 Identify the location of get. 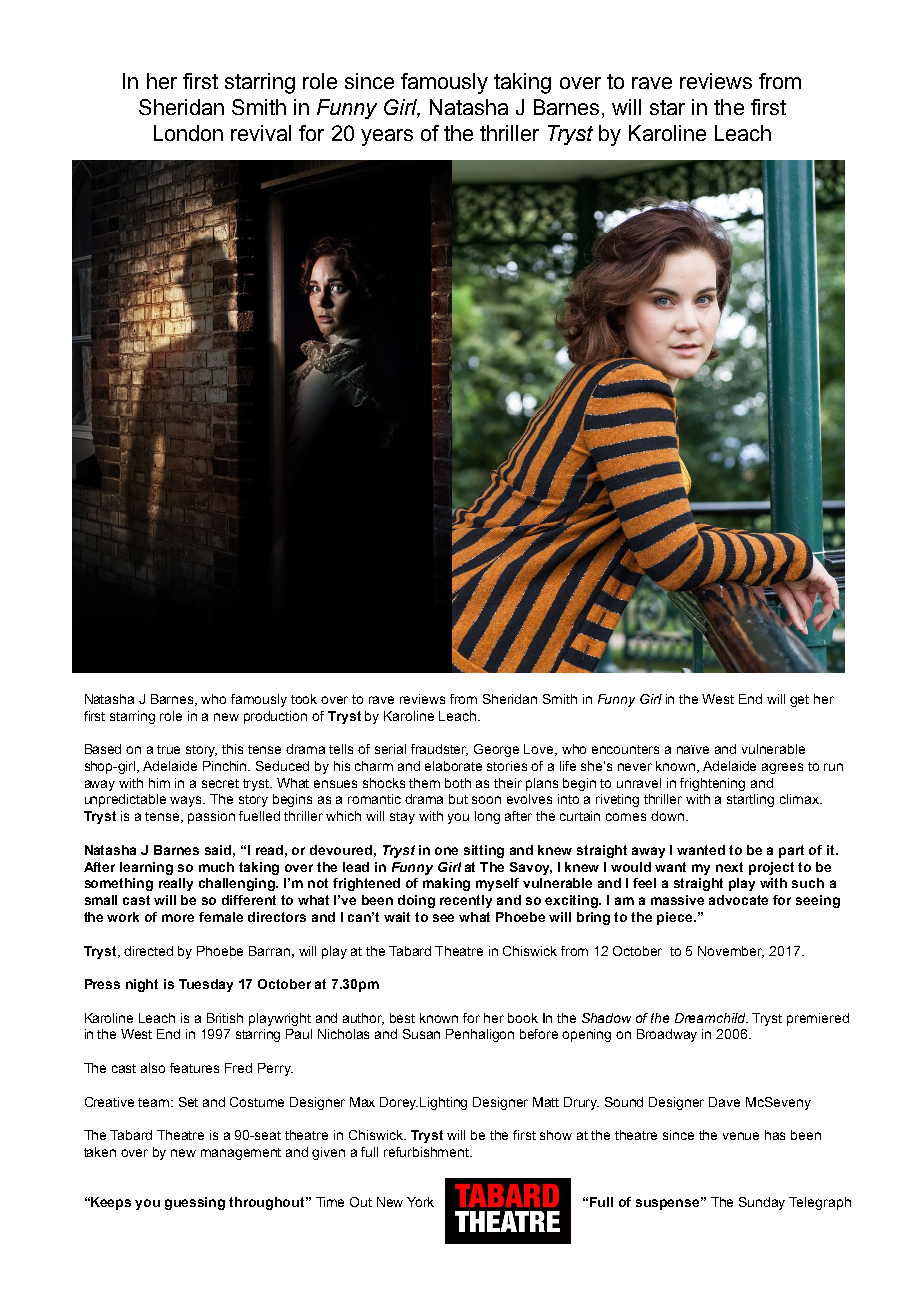
(799, 701).
